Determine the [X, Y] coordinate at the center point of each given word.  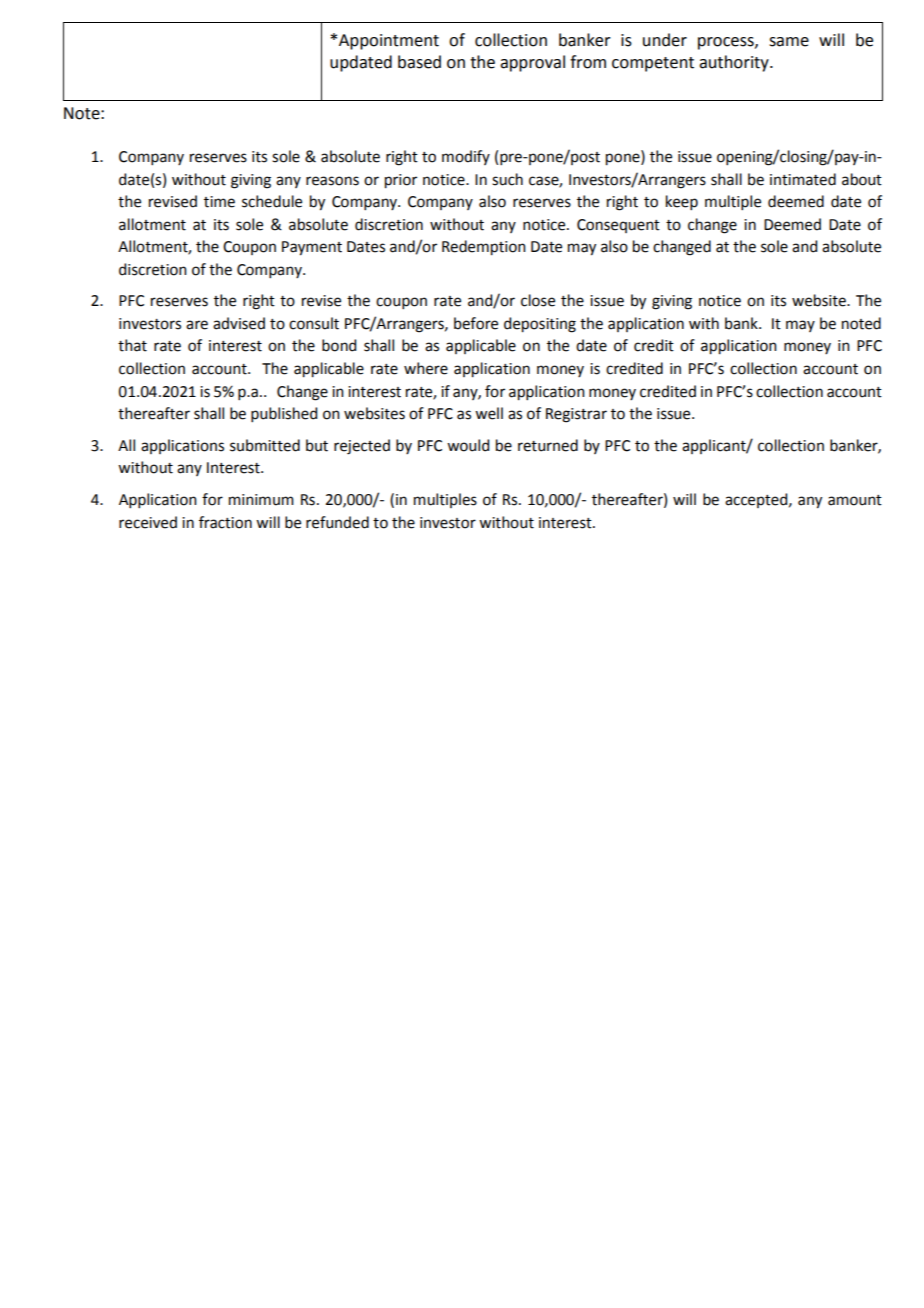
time [219, 202]
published [284, 414]
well [489, 413]
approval [532, 63]
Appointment [389, 42]
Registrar [576, 415]
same [789, 42]
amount [855, 500]
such [507, 179]
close [538, 300]
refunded [337, 522]
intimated [803, 179]
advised [239, 323]
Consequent [618, 226]
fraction [225, 522]
